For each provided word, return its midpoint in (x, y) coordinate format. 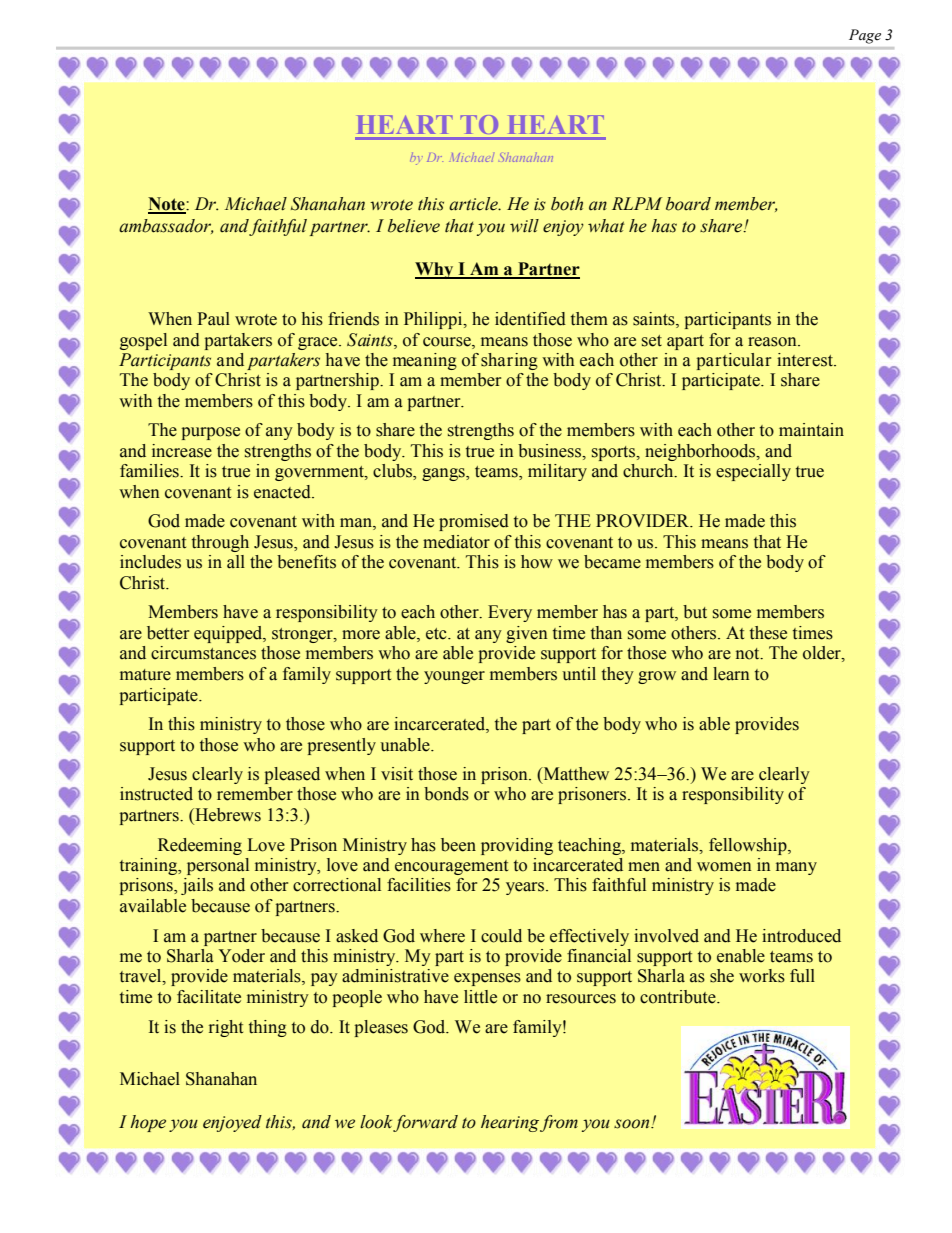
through (220, 543)
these (768, 633)
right (226, 1028)
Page (865, 36)
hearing (510, 1123)
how (537, 562)
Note (167, 205)
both (567, 204)
